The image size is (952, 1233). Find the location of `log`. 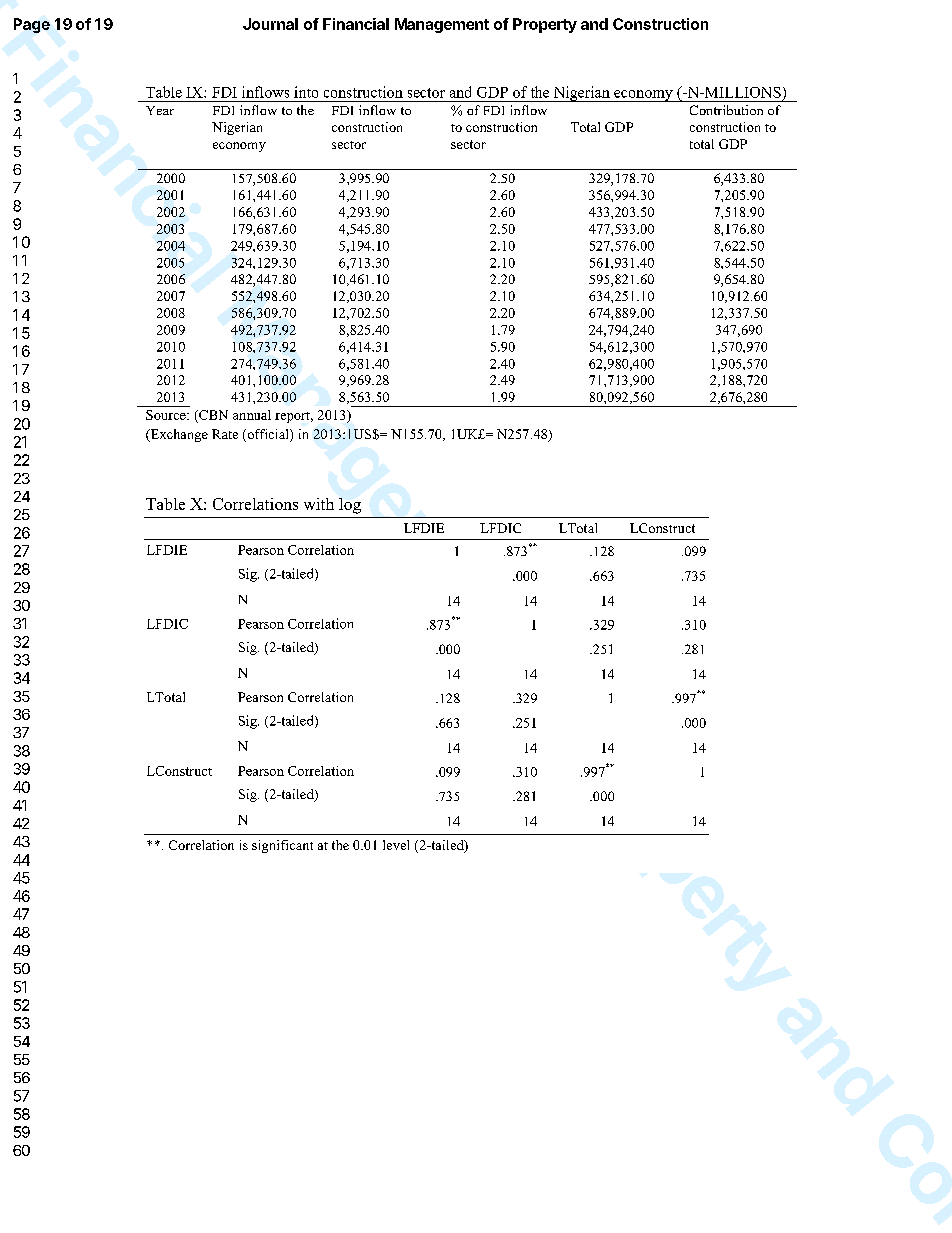

log is located at coordinates (350, 506).
